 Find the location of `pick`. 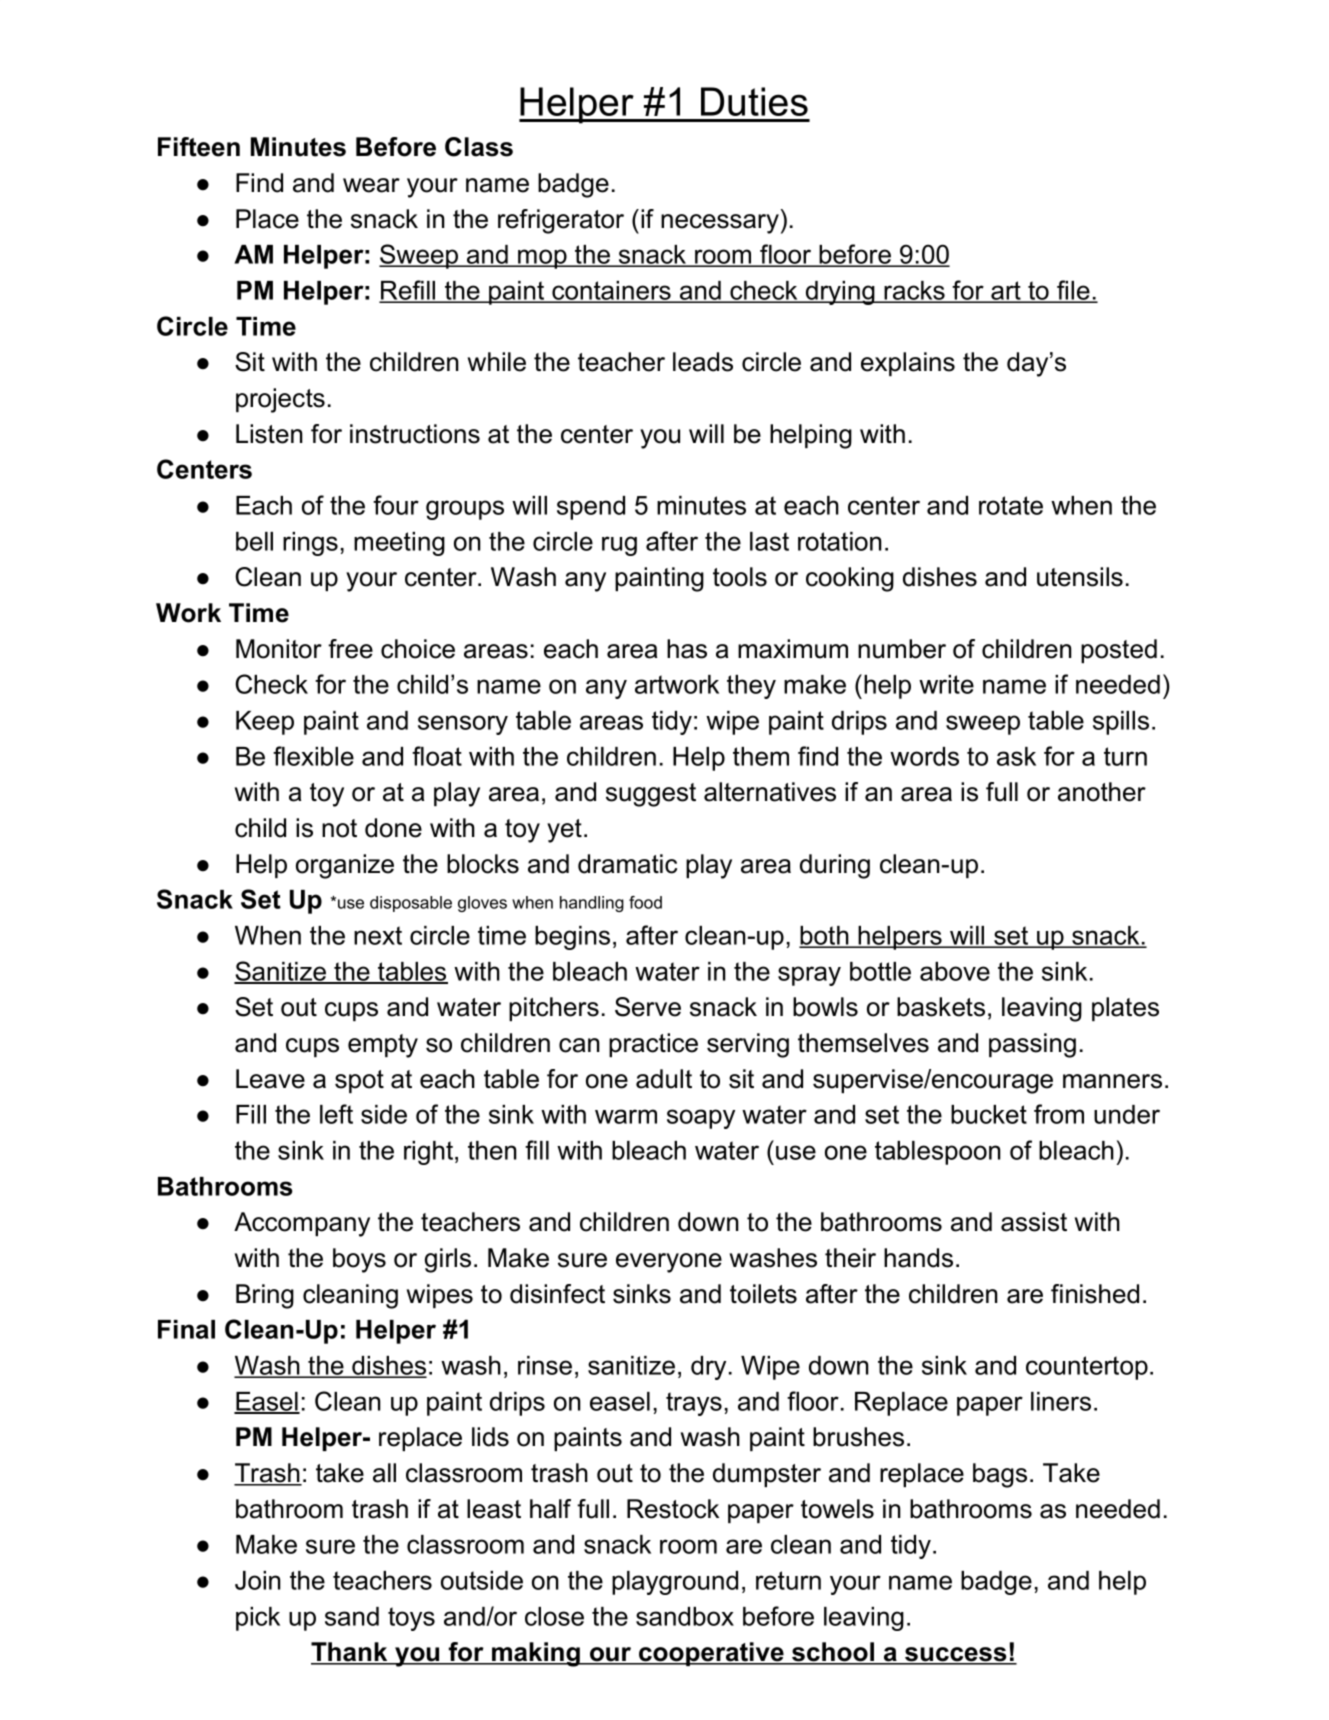

pick is located at coordinates (258, 1619).
